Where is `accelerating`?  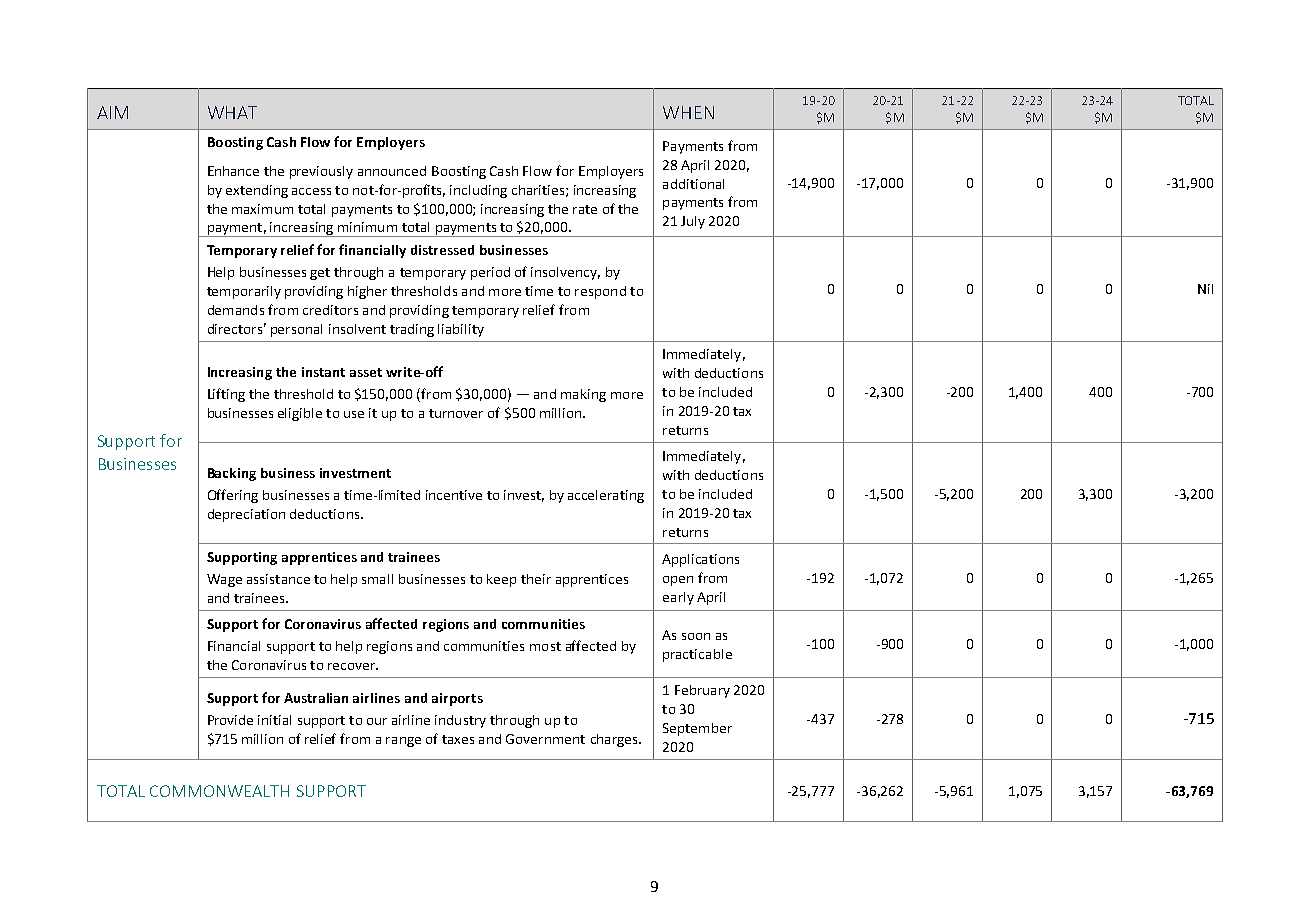 accelerating is located at coordinates (606, 496).
